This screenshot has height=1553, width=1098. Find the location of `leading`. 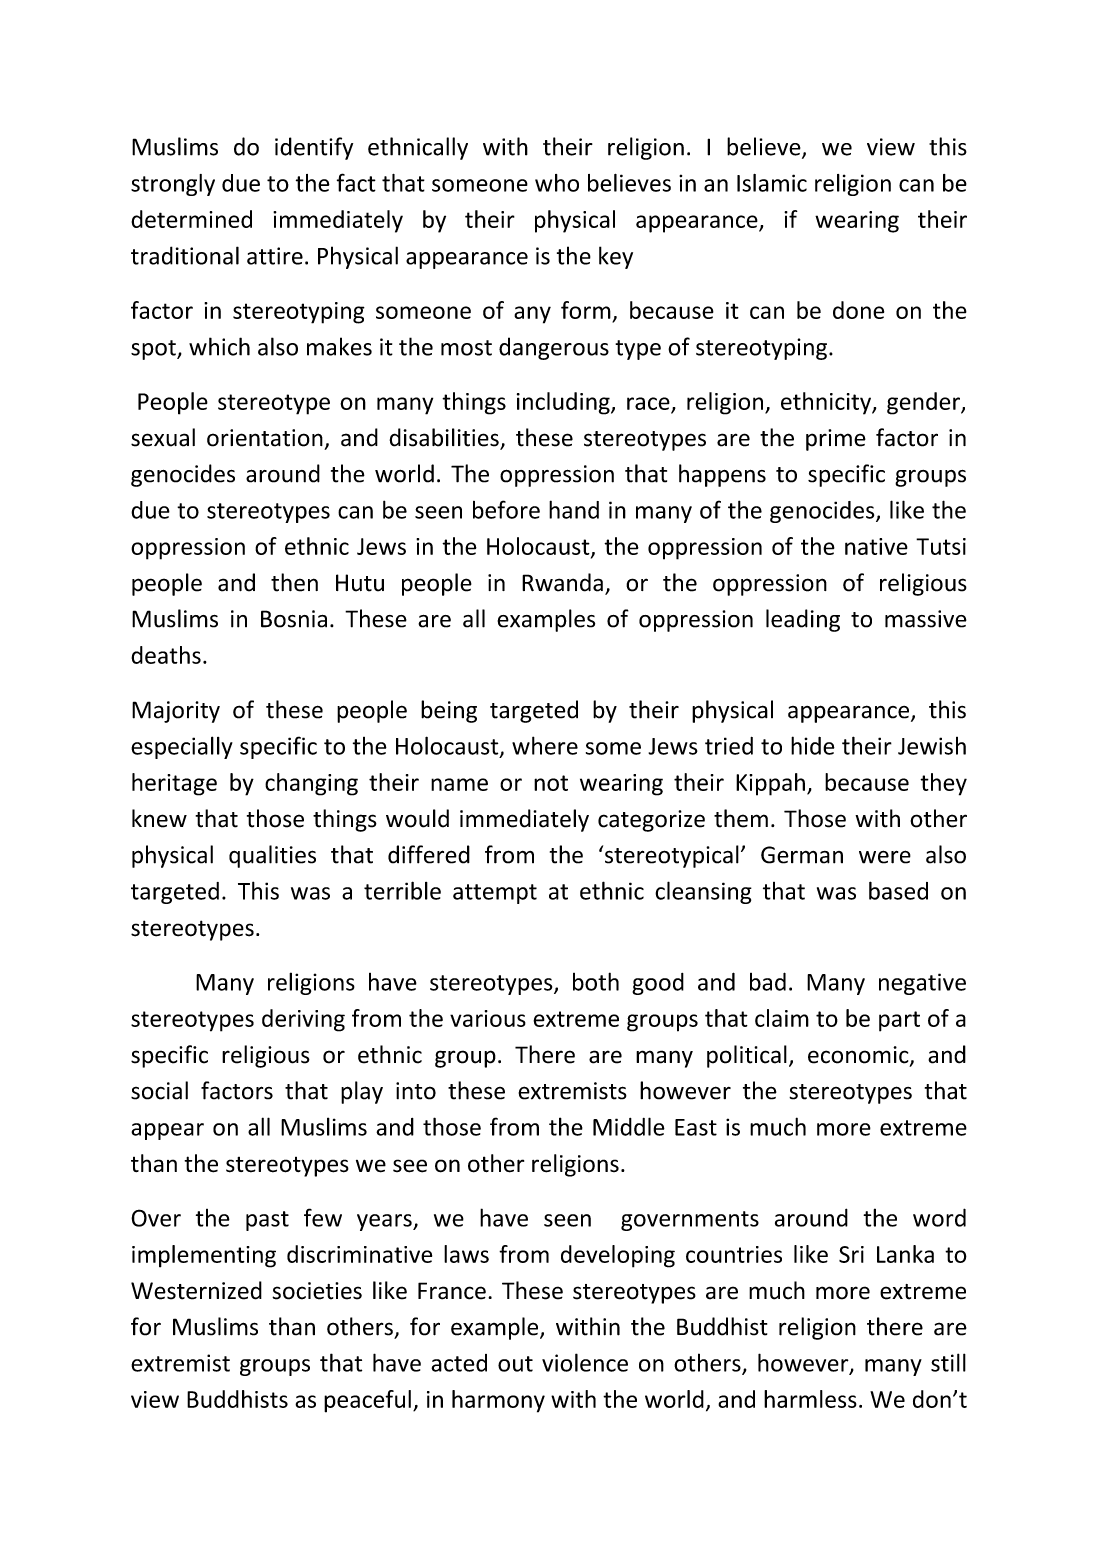

leading is located at coordinates (803, 620).
